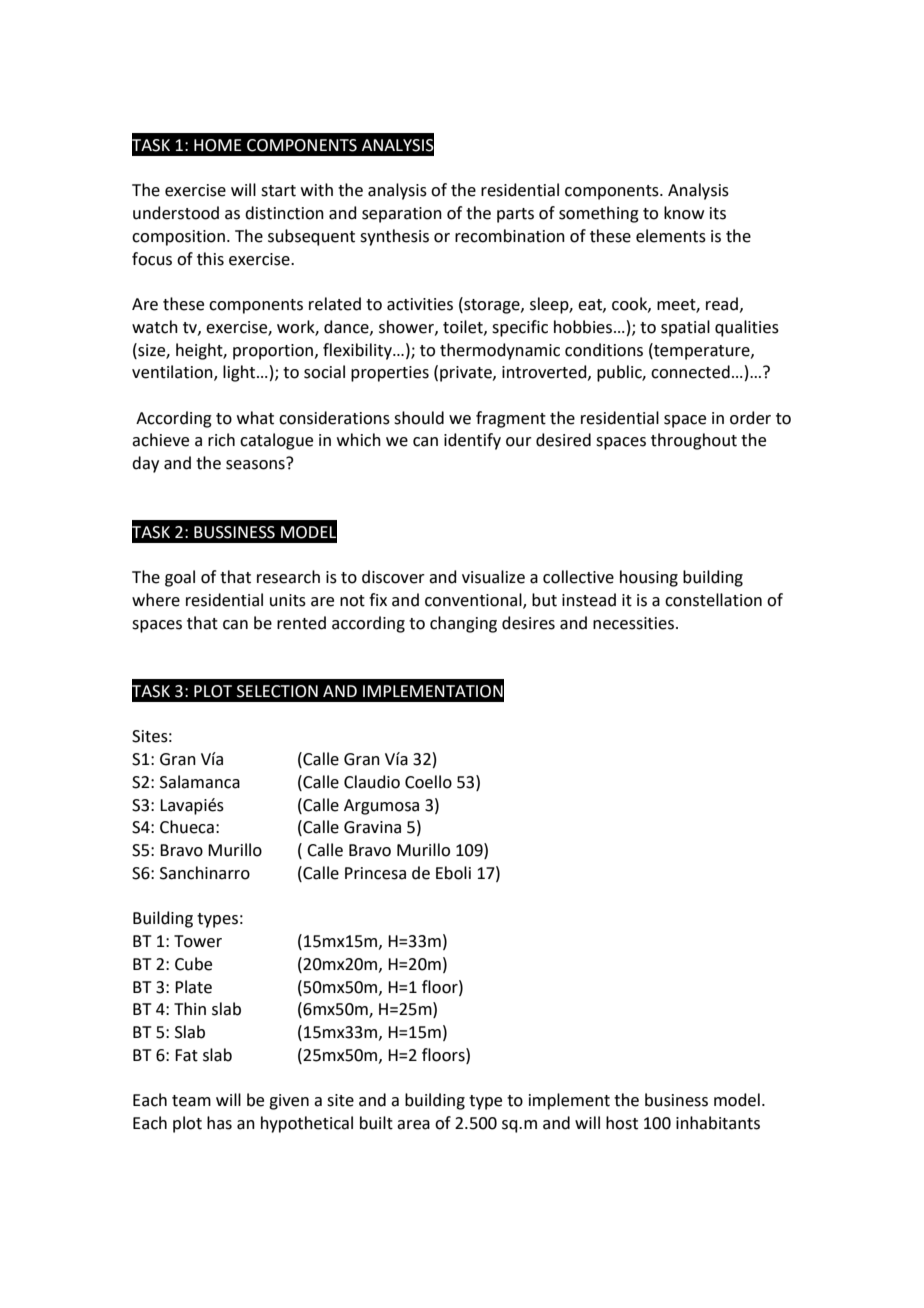 This document has height=1308, width=924. I want to click on necessities, so click(633, 623).
